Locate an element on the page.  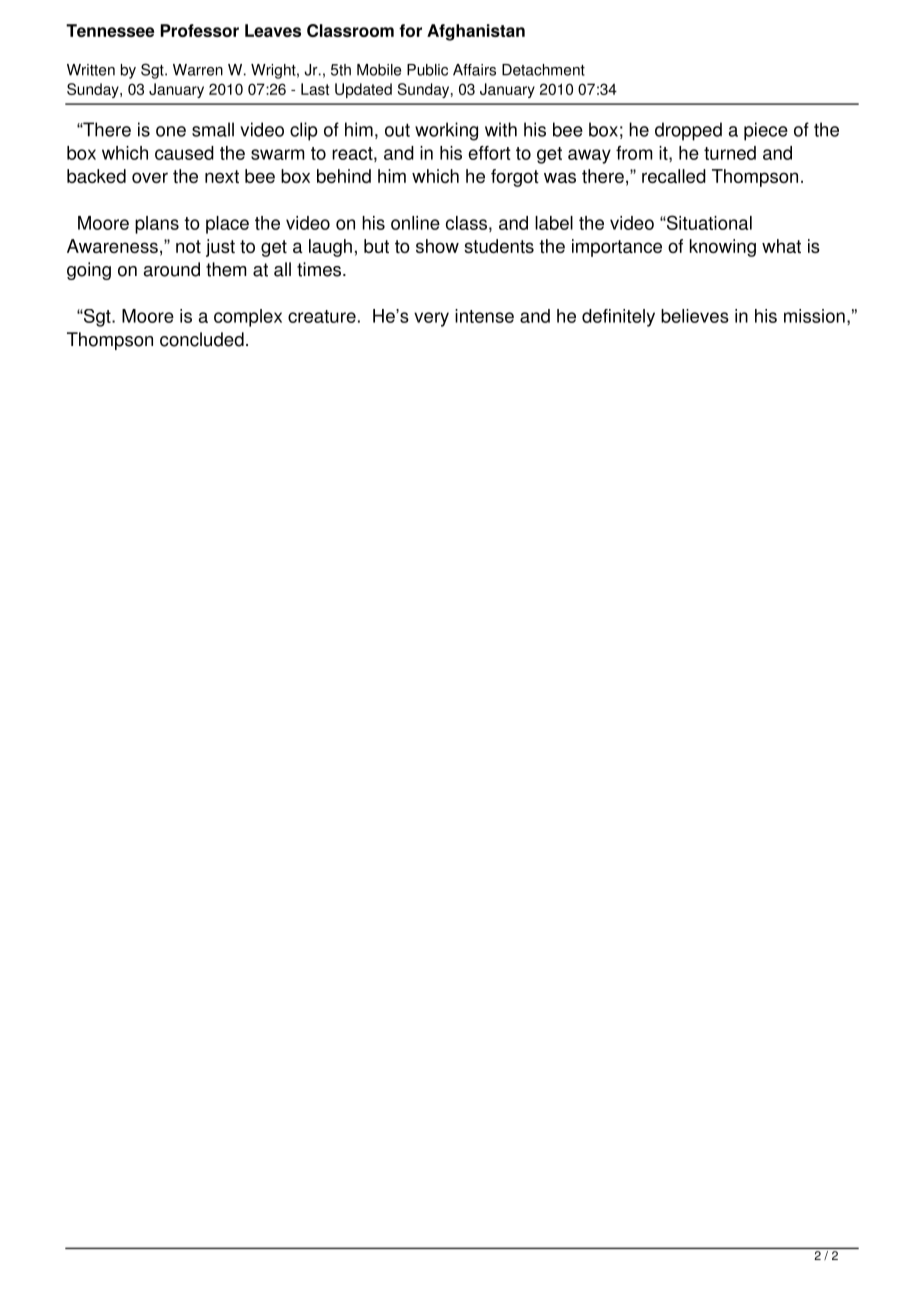
Afghanistan is located at coordinates (476, 32).
